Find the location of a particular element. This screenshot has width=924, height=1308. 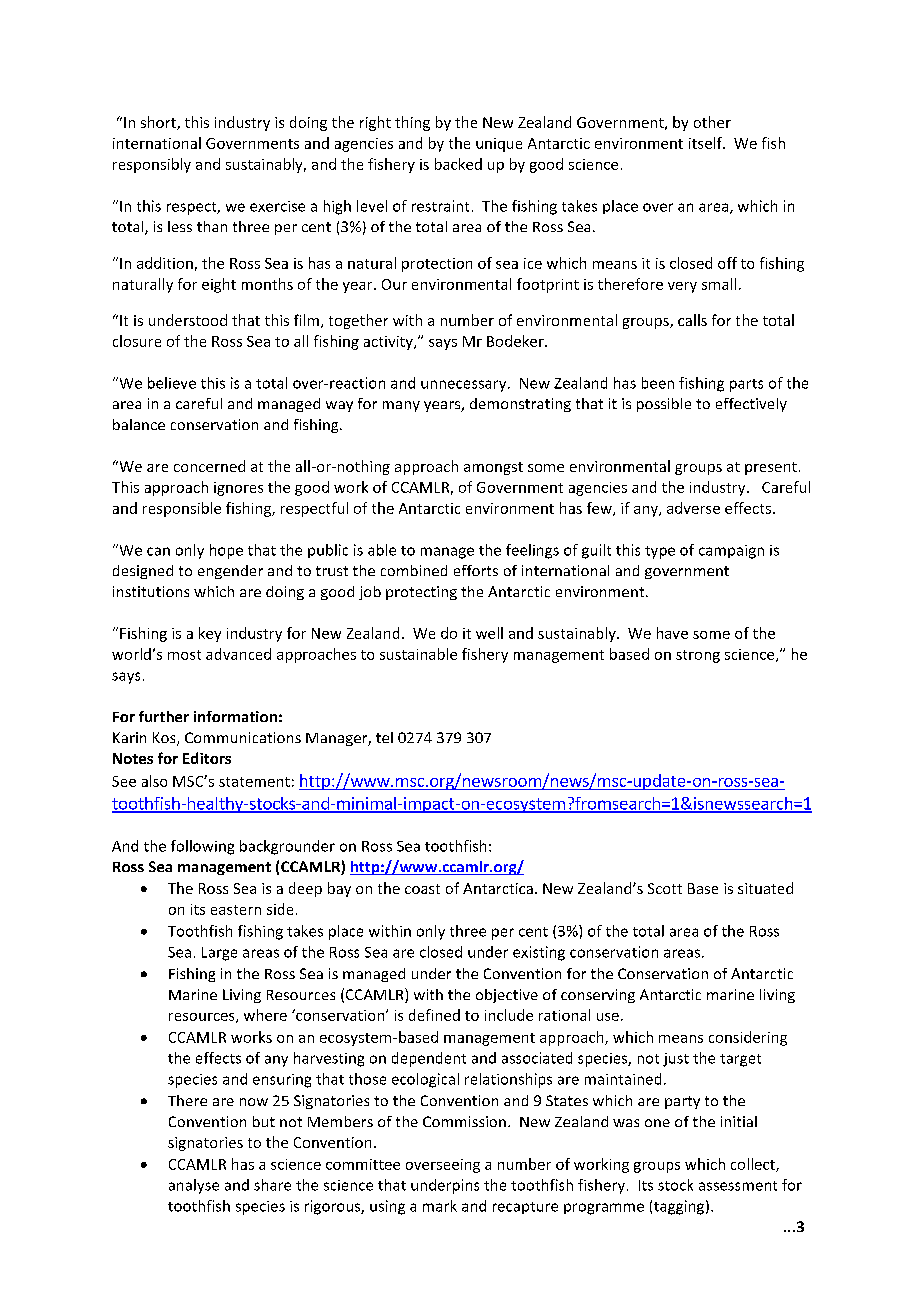

believe is located at coordinates (172, 383).
